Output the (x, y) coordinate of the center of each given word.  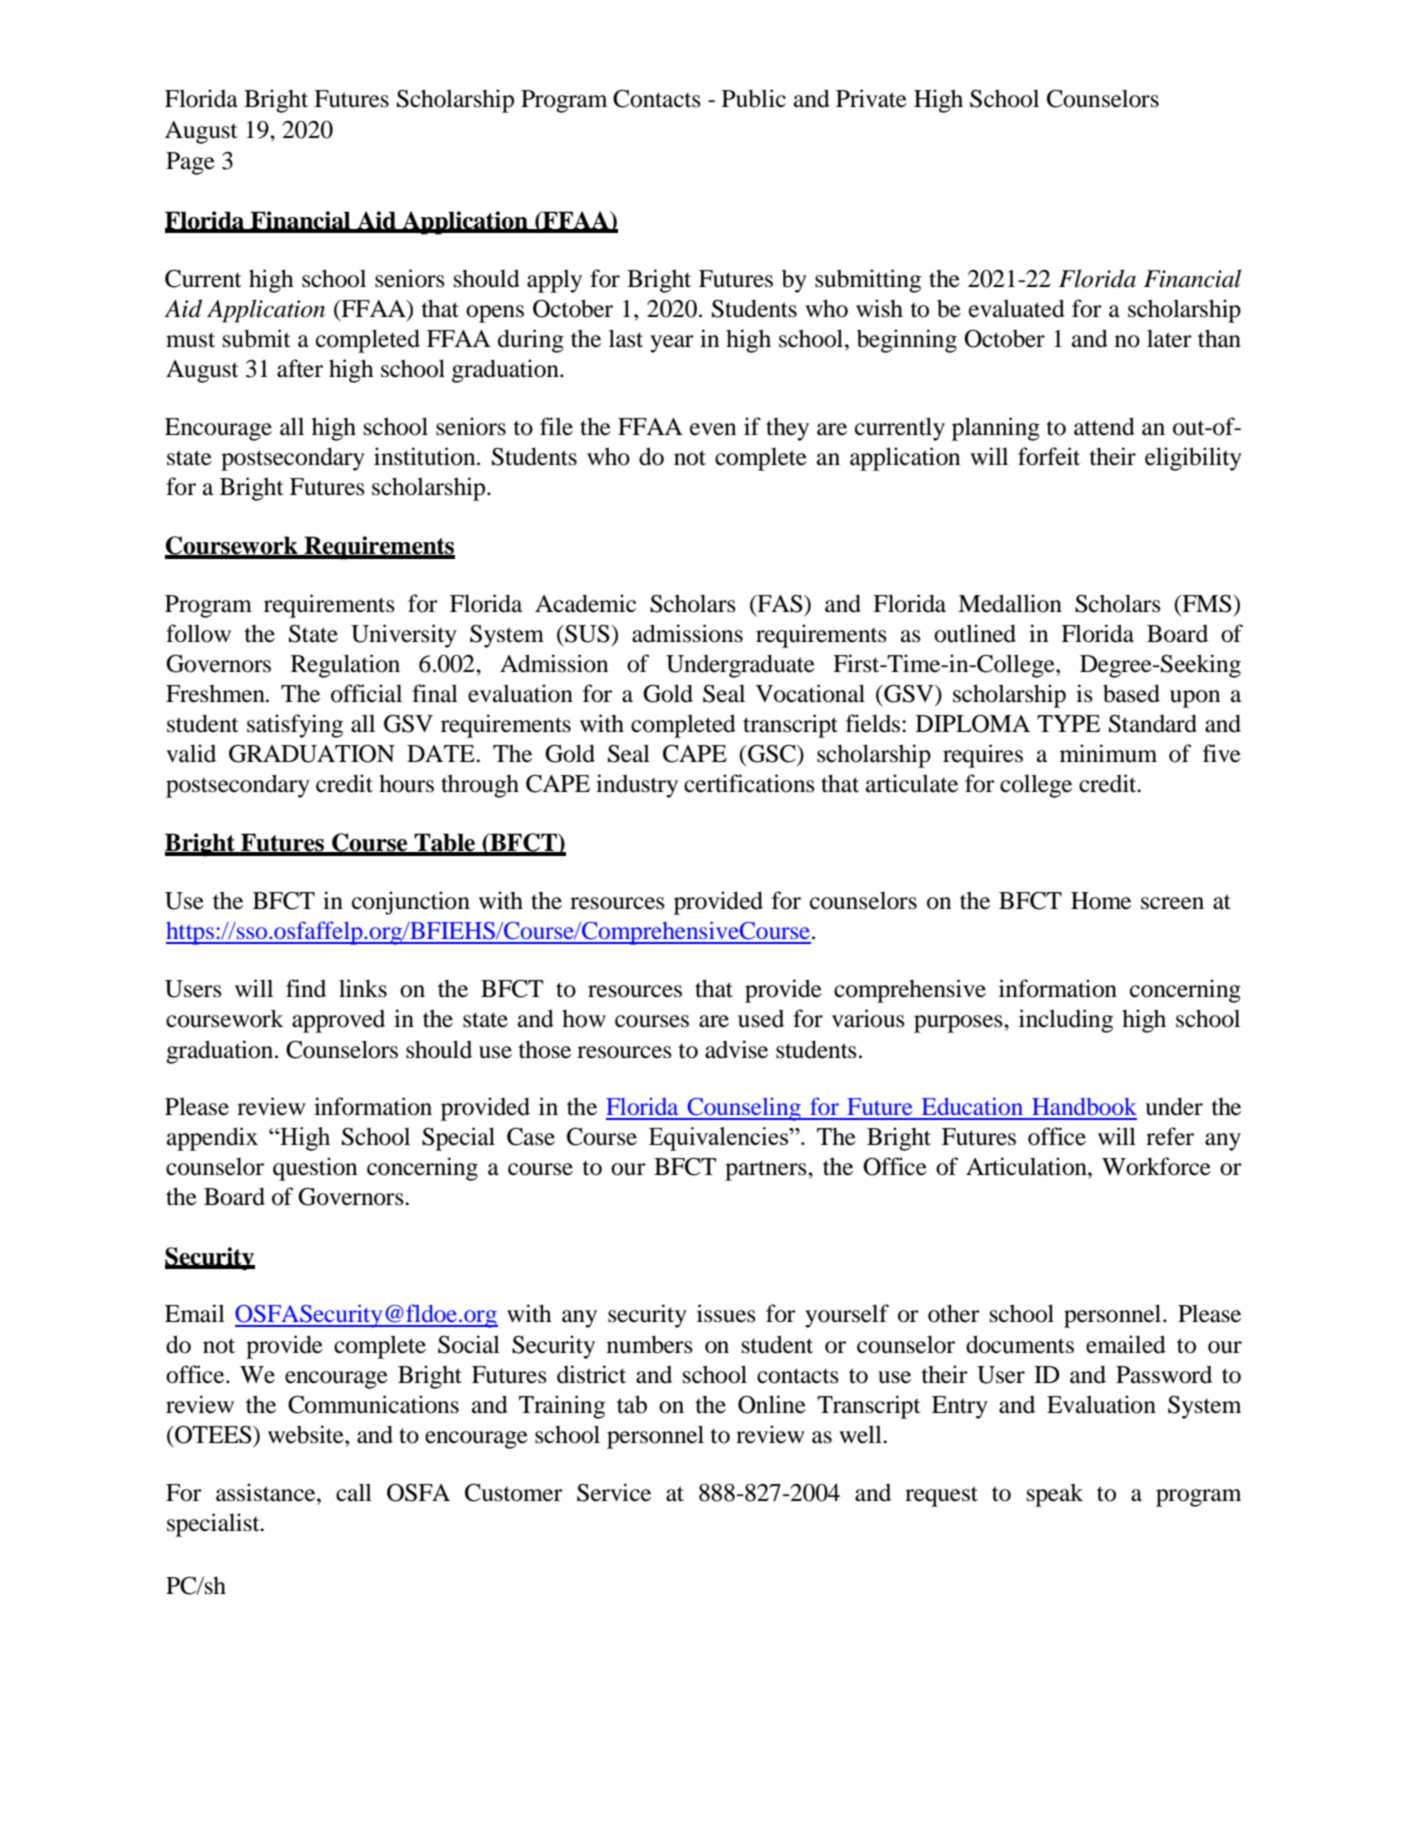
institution (426, 456)
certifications (749, 783)
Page (190, 163)
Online (772, 1404)
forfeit (1049, 456)
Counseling (744, 1109)
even (713, 429)
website (307, 1434)
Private (871, 98)
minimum (1108, 753)
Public (754, 98)
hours (406, 784)
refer (1170, 1136)
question (315, 1169)
